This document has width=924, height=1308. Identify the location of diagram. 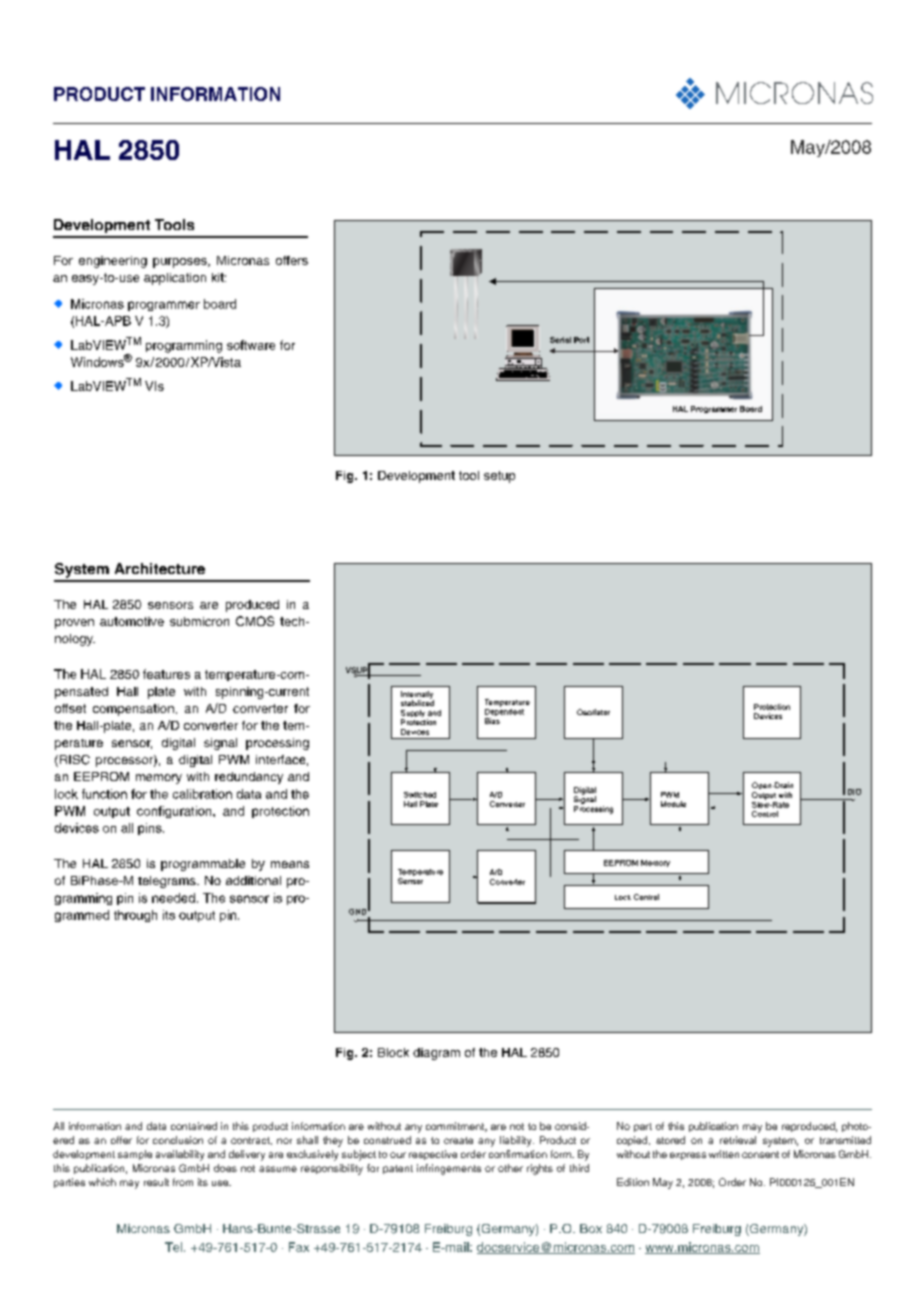
(436, 1054).
